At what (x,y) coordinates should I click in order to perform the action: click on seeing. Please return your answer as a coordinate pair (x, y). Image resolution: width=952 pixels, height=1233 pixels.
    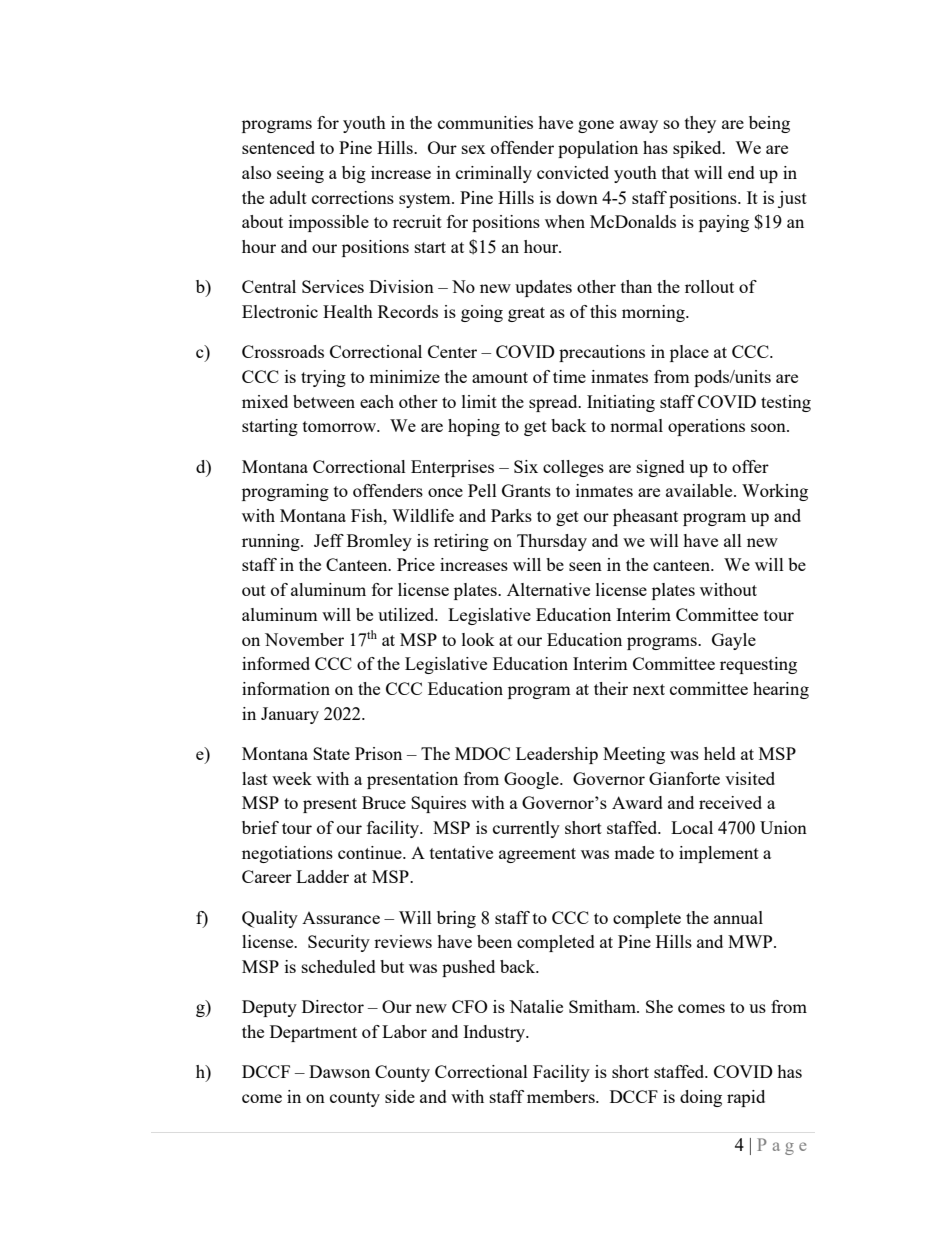
    Looking at the image, I should click on (300, 174).
